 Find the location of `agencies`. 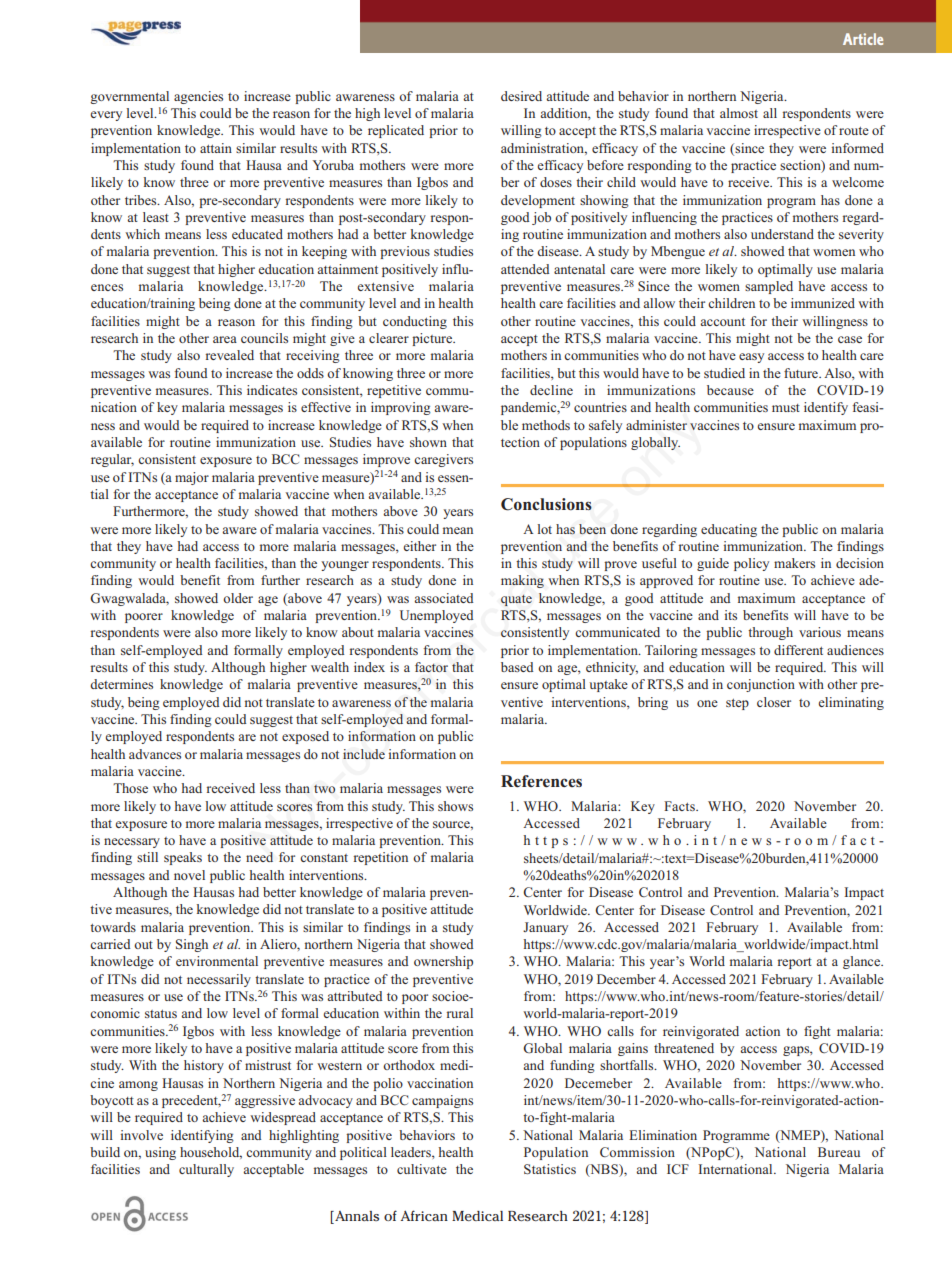

agencies is located at coordinates (198, 97).
